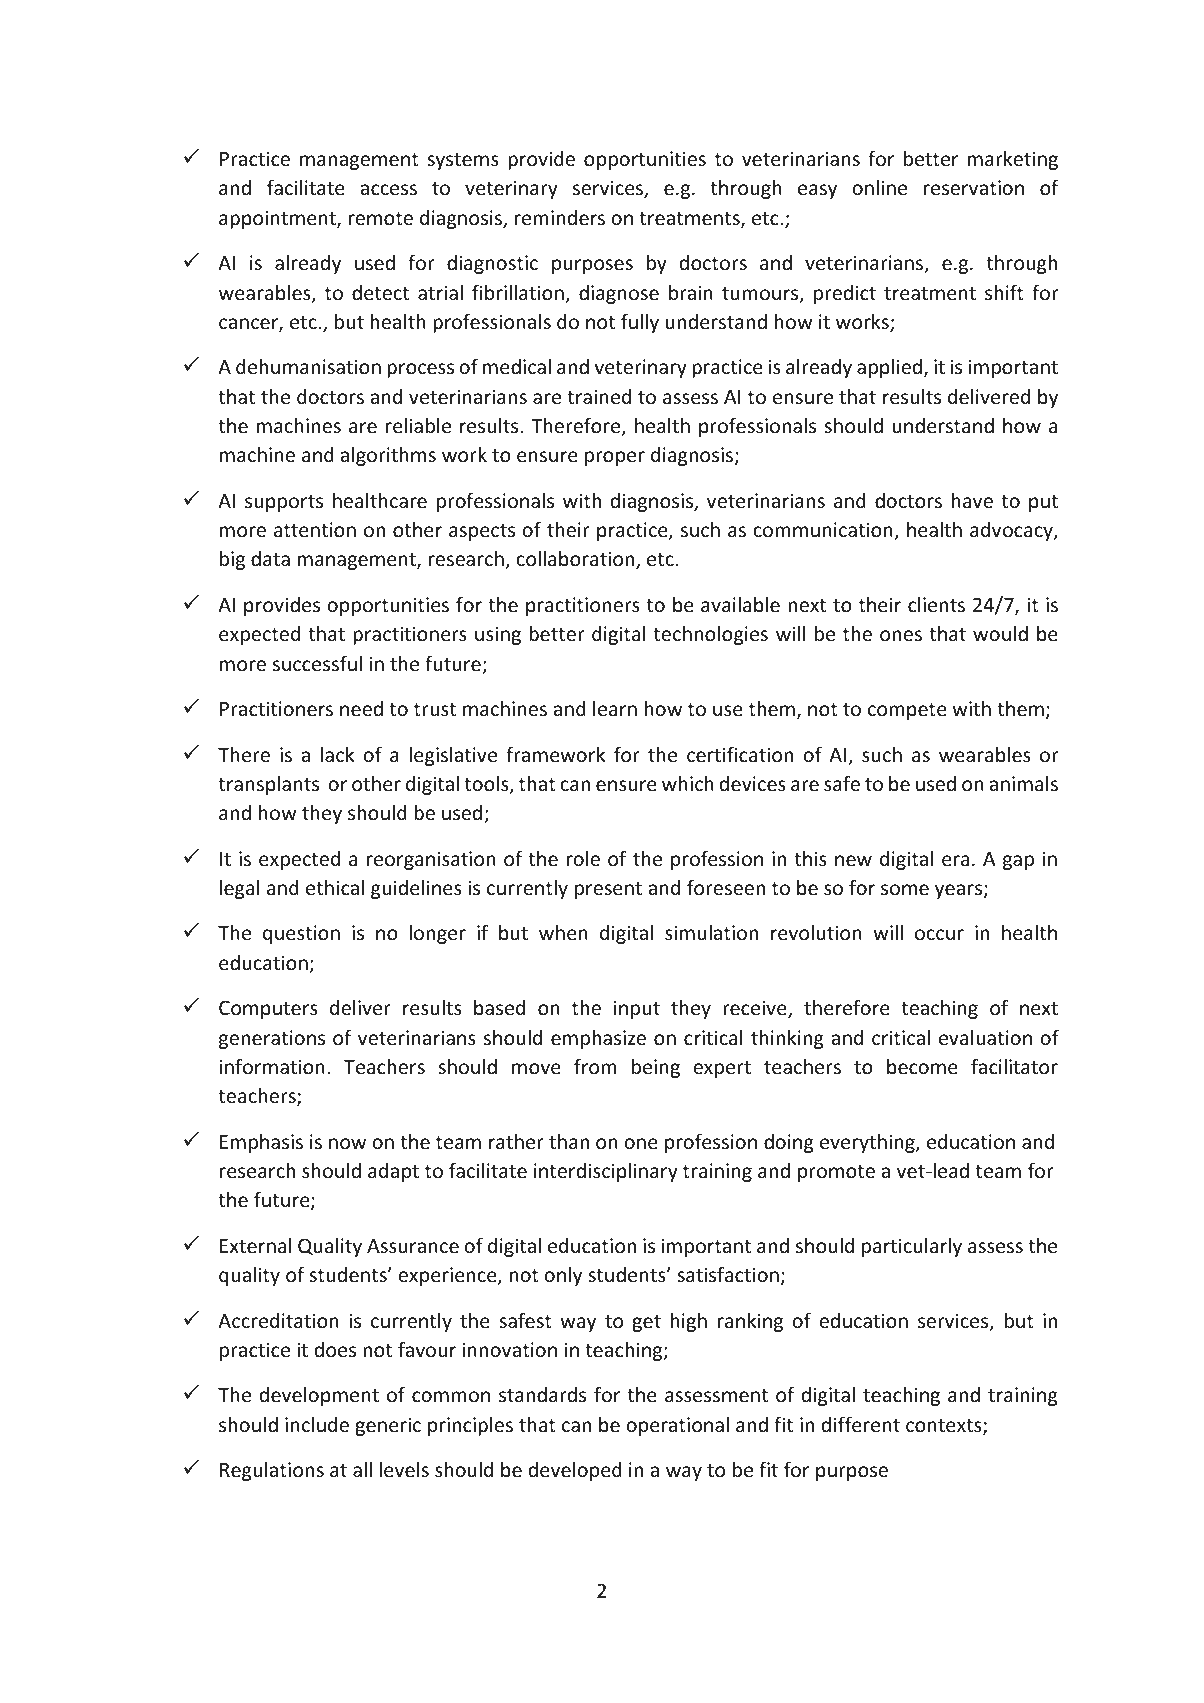 The image size is (1204, 1703). What do you see at coordinates (317, 663) in the image?
I see `successful` at bounding box center [317, 663].
